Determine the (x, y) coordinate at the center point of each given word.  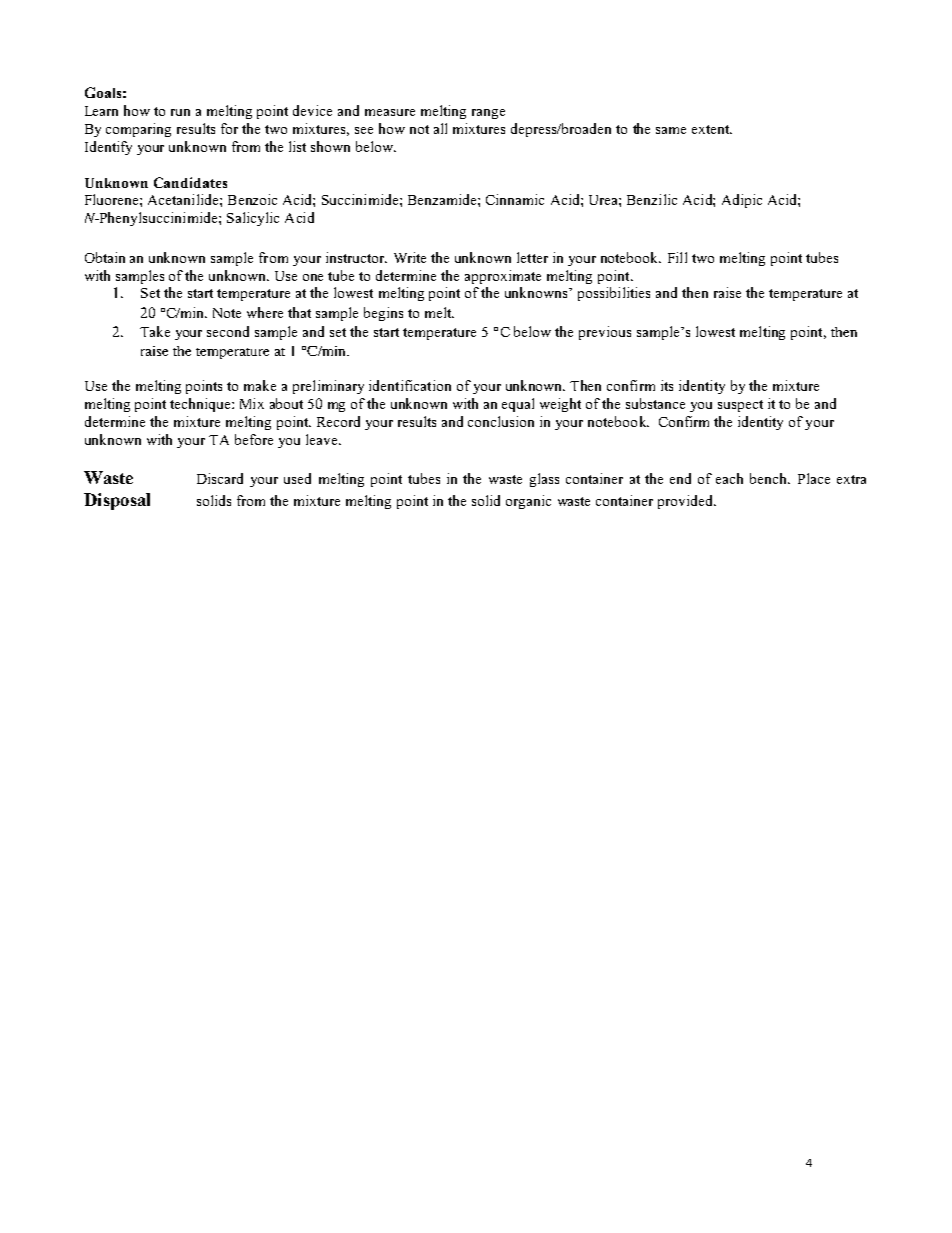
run (180, 112)
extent (711, 129)
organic (528, 502)
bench (770, 478)
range (488, 114)
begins (383, 314)
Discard (220, 478)
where (265, 312)
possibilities (614, 294)
